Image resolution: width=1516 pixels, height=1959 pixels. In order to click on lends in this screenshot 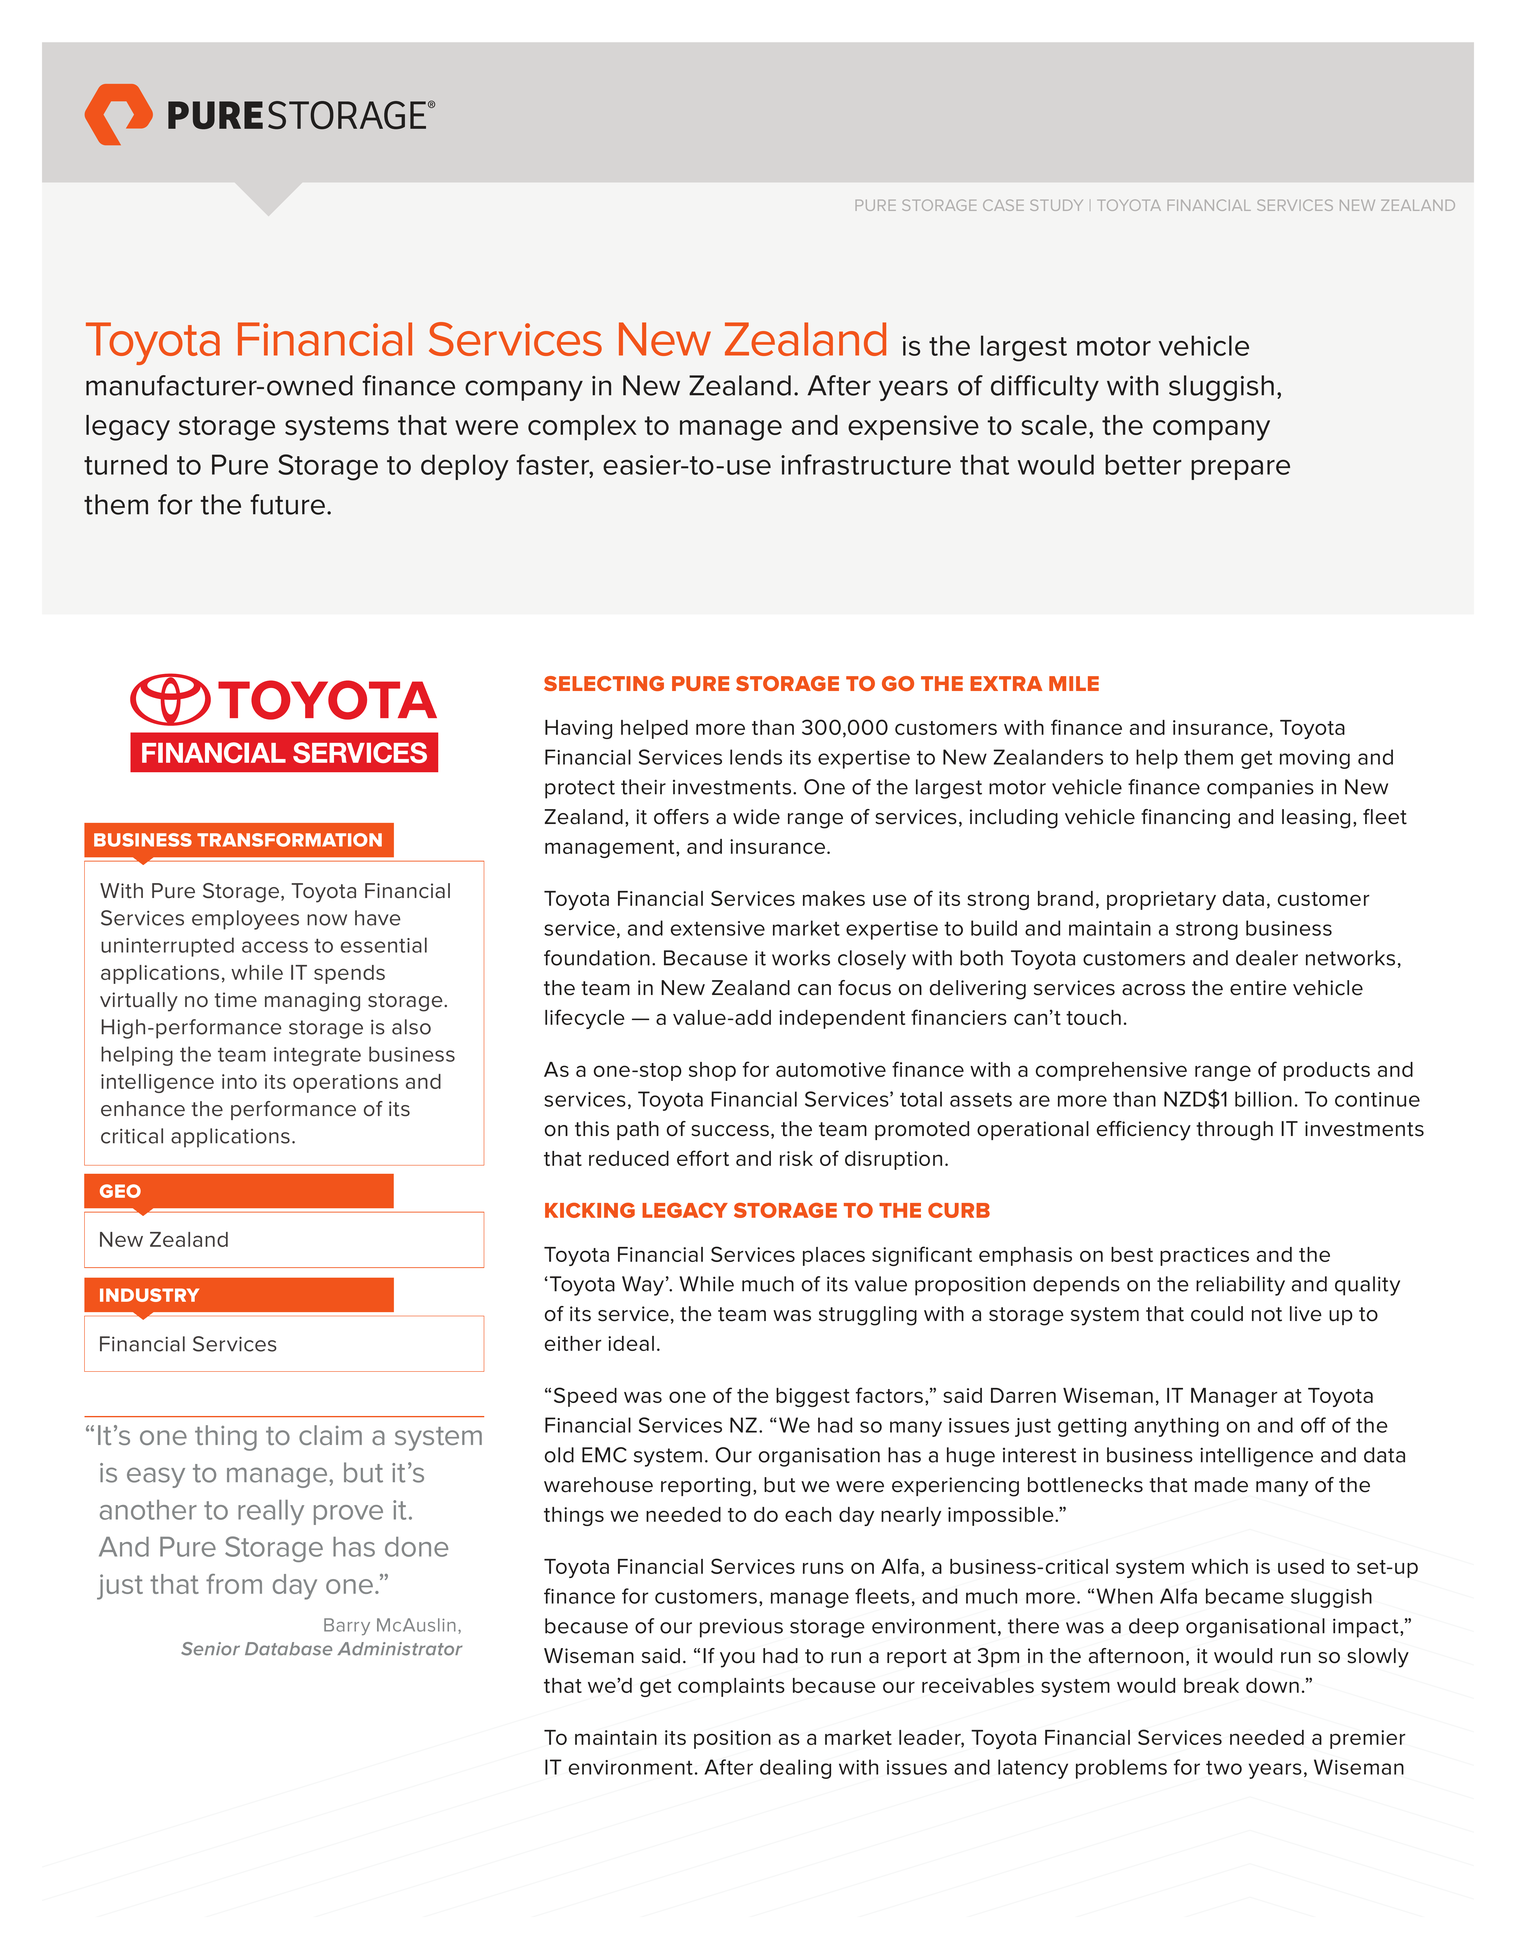, I will do `click(756, 757)`.
